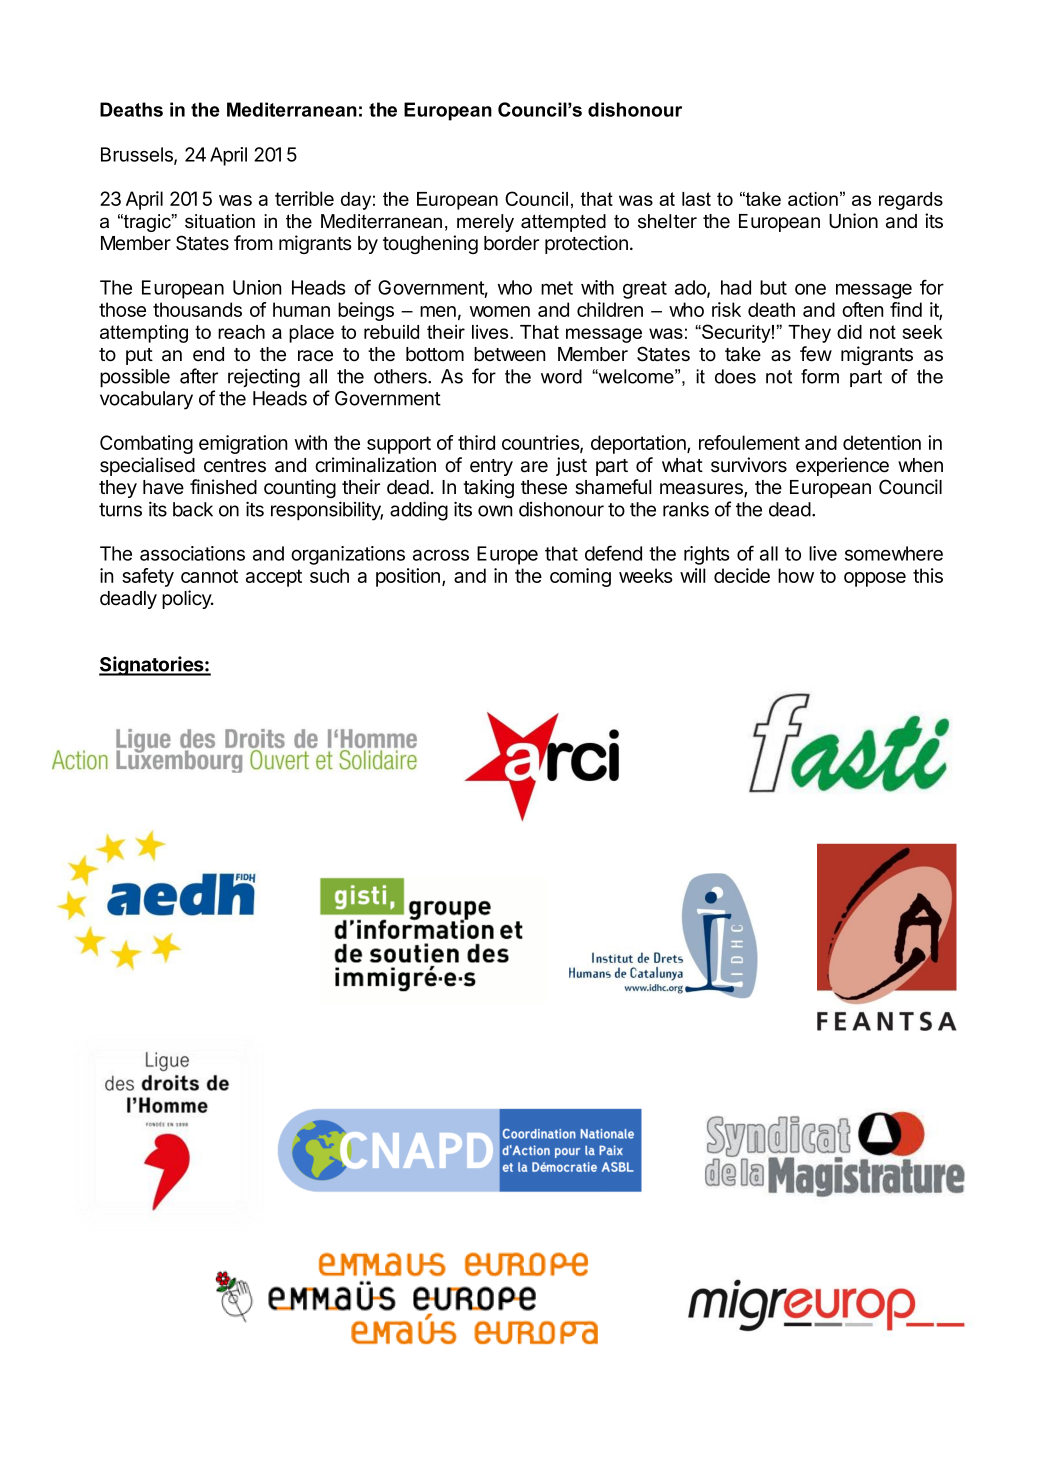  Describe the element at coordinates (509, 354) in the document. I see `between` at that location.
